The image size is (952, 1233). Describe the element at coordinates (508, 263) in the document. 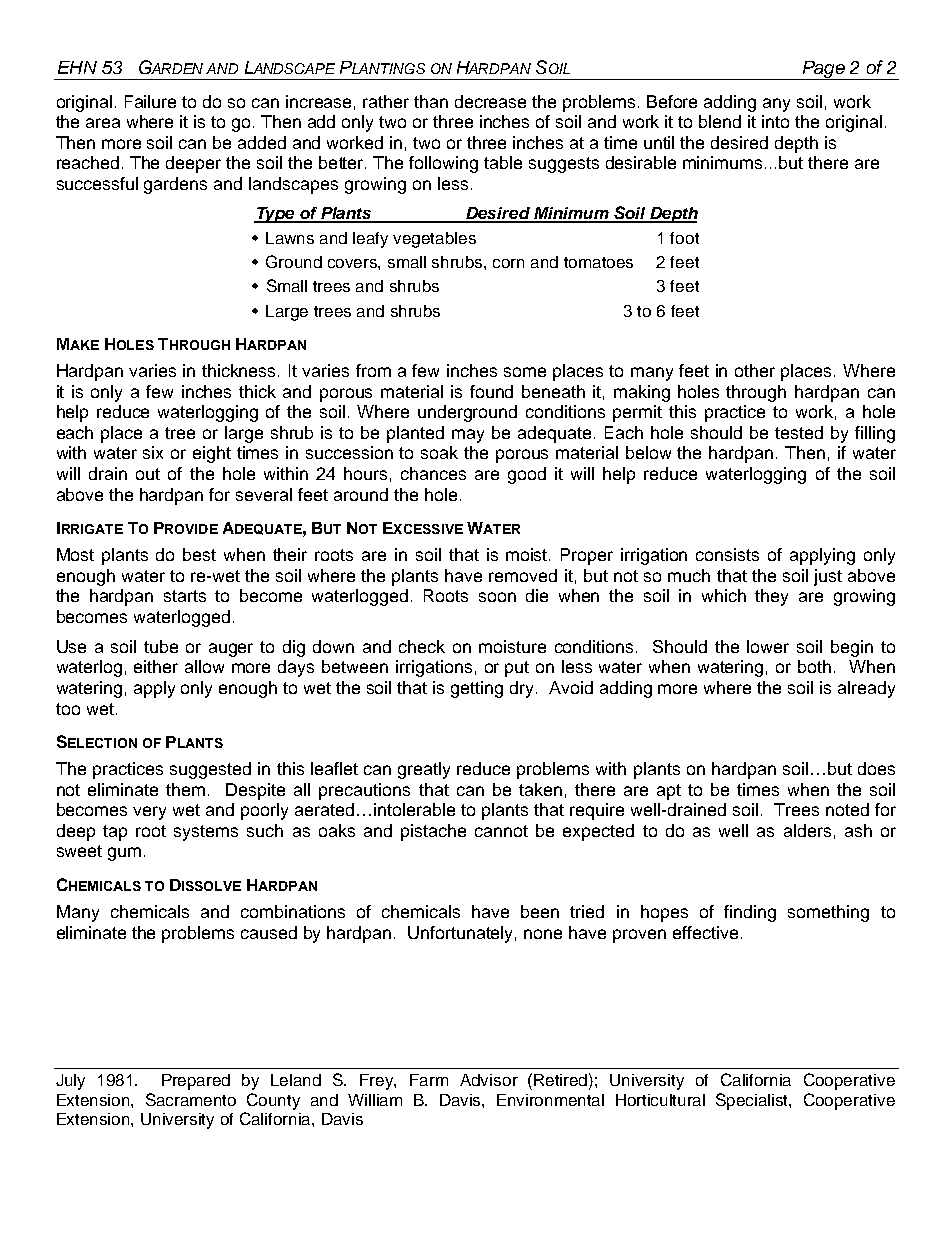

I see `corn` at that location.
